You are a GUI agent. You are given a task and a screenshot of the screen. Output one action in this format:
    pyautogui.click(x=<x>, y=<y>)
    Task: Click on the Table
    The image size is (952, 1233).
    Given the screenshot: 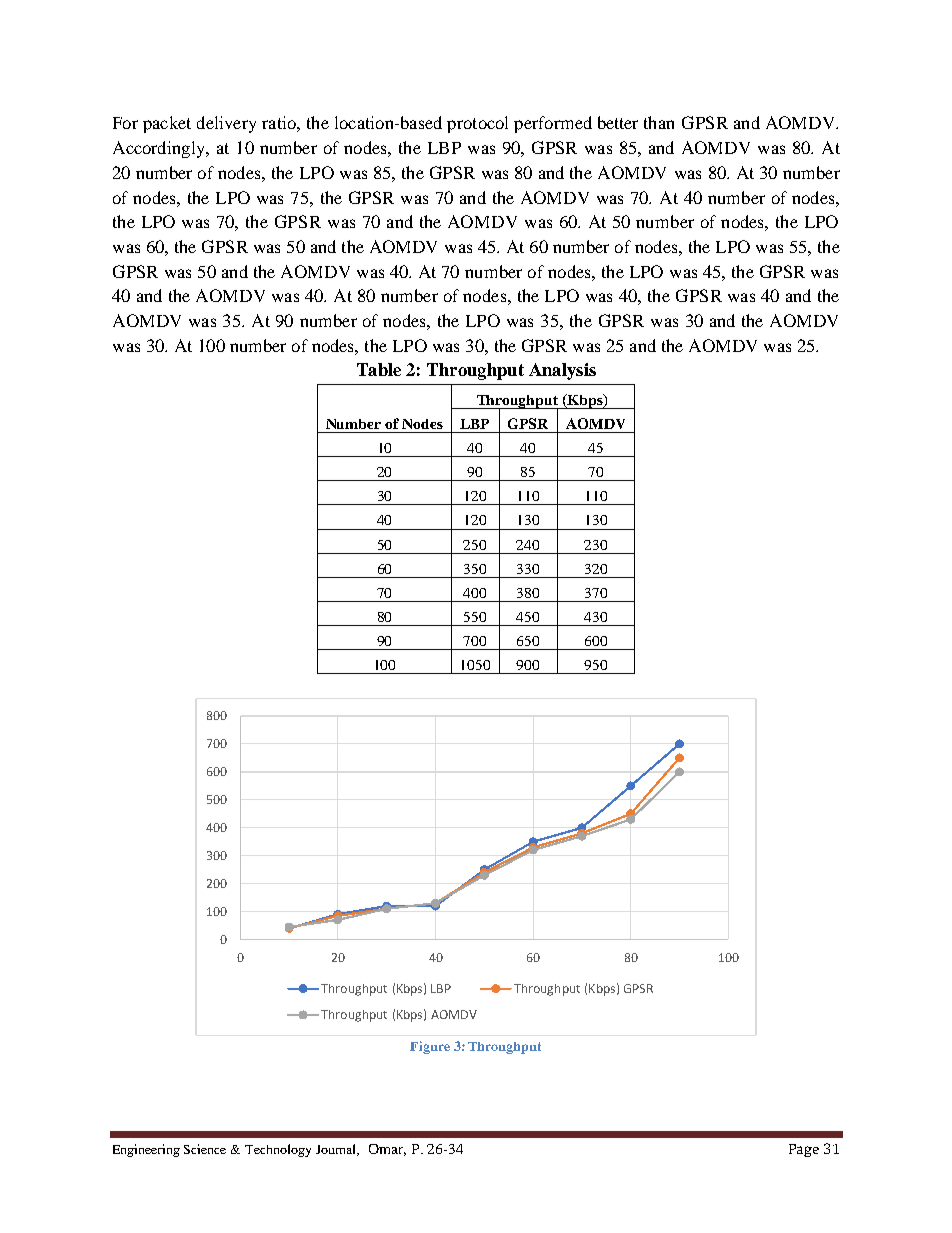 What is the action you would take?
    pyautogui.click(x=379, y=369)
